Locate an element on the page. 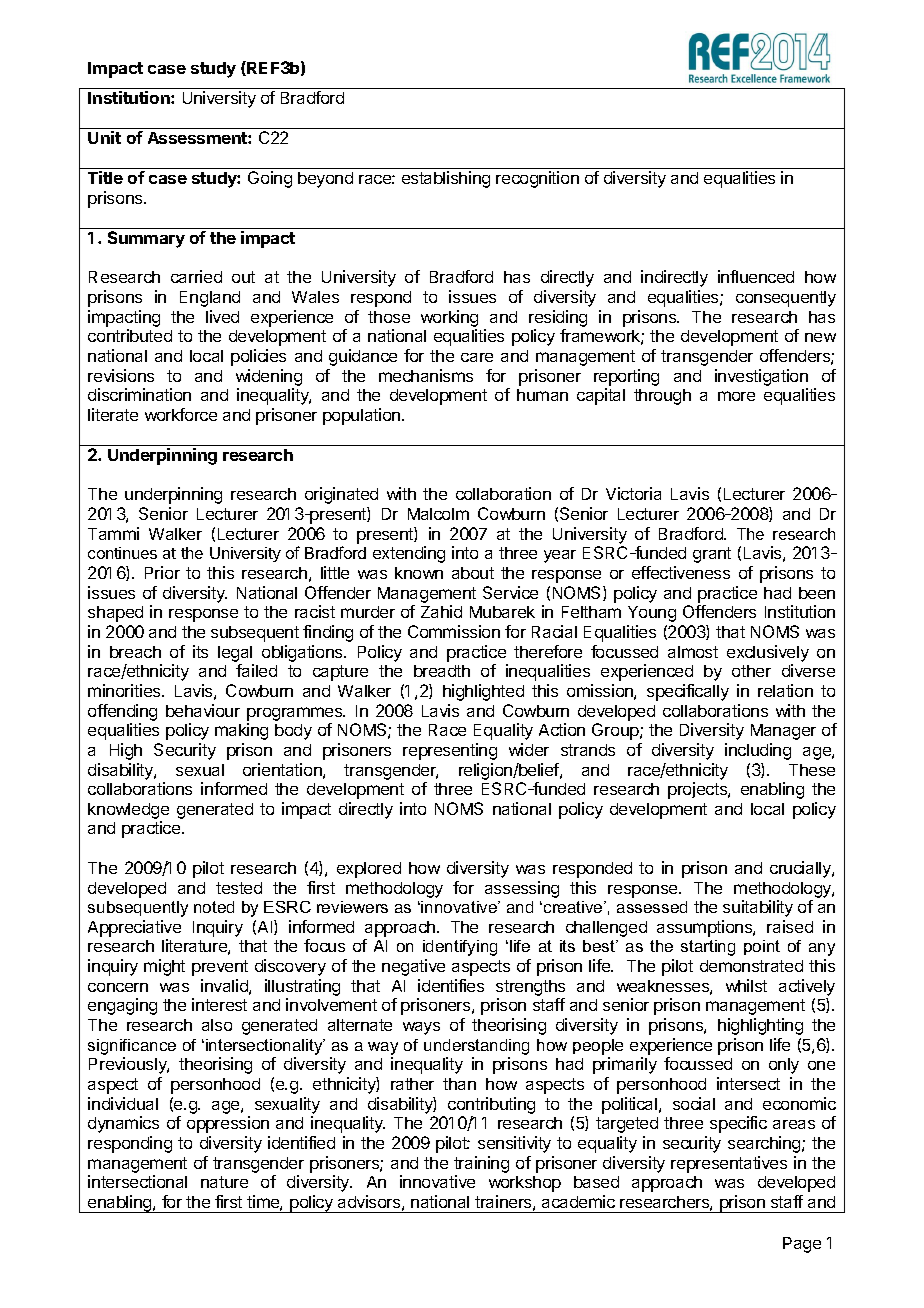 The width and height of the document is (924, 1308). other is located at coordinates (751, 671).
